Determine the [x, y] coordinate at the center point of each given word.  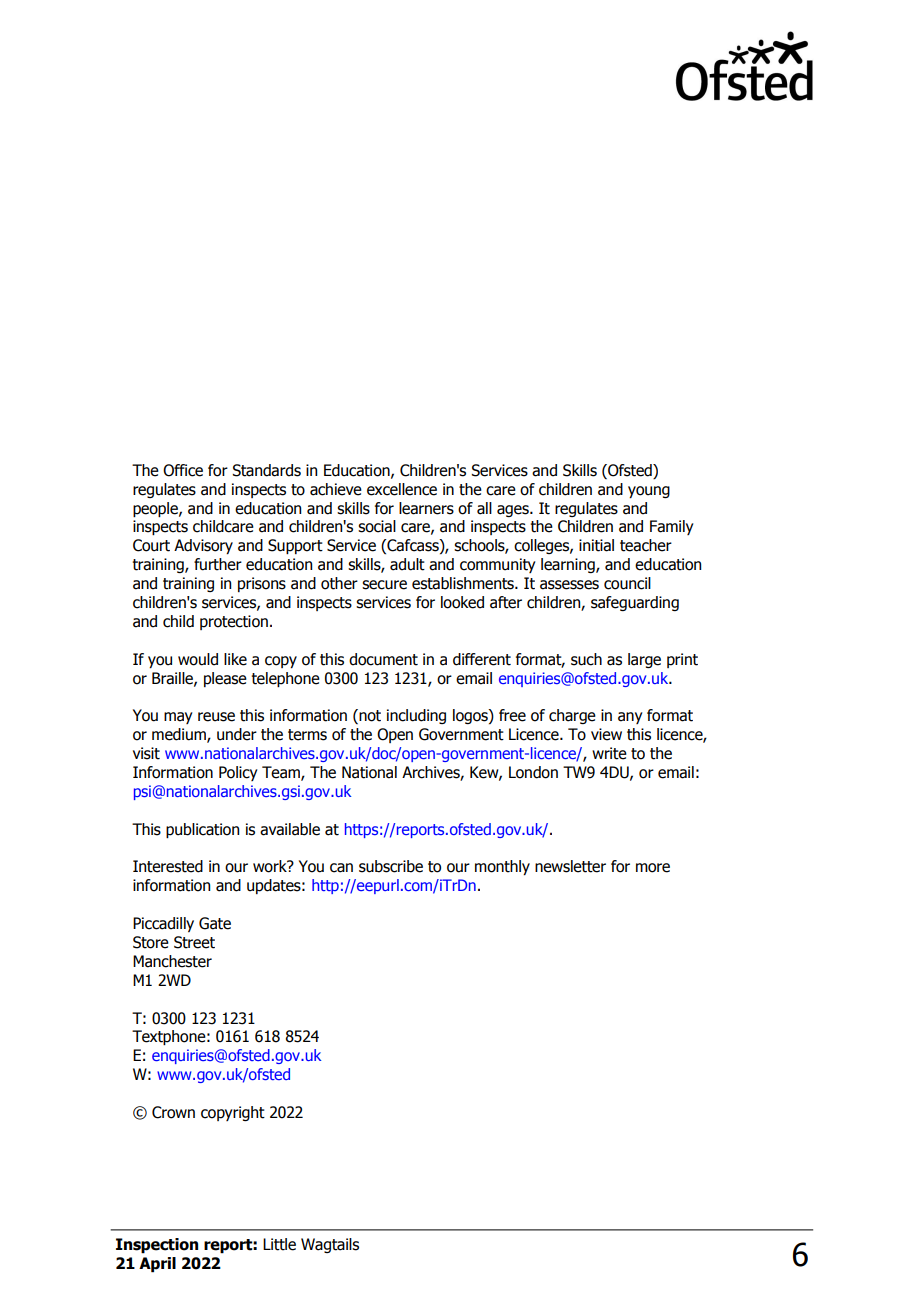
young [649, 492]
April [157, 1265]
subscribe [391, 866]
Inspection [157, 1246]
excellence [402, 489]
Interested [168, 866]
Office [183, 470]
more [653, 868]
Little [279, 1244]
